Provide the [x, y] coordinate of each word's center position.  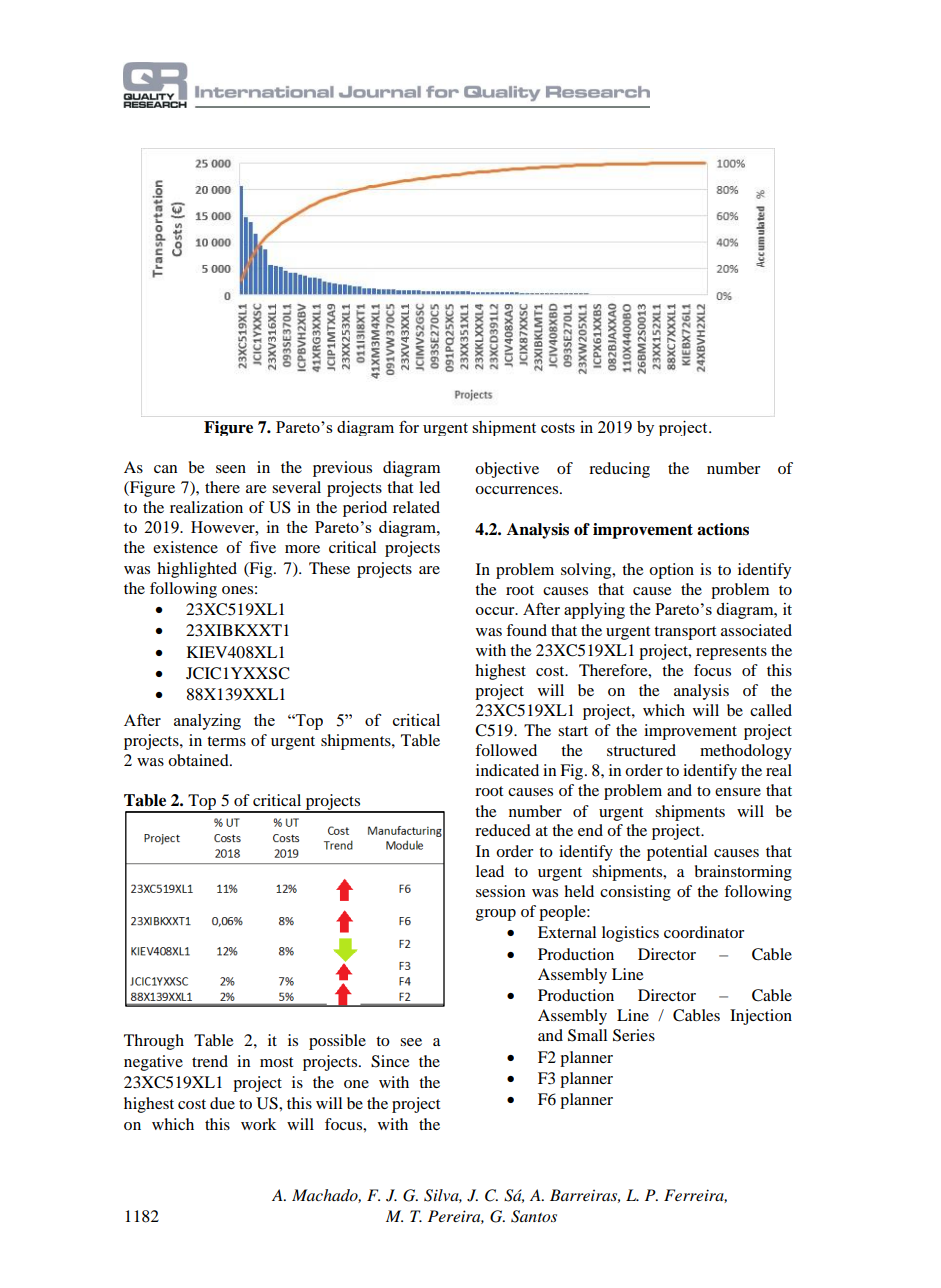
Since [390, 1061]
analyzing [207, 722]
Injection [761, 1017]
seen [231, 469]
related [416, 507]
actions [723, 529]
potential [677, 853]
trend [210, 1061]
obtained [199, 760]
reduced [503, 830]
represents [731, 653]
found [526, 630]
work [258, 1124]
